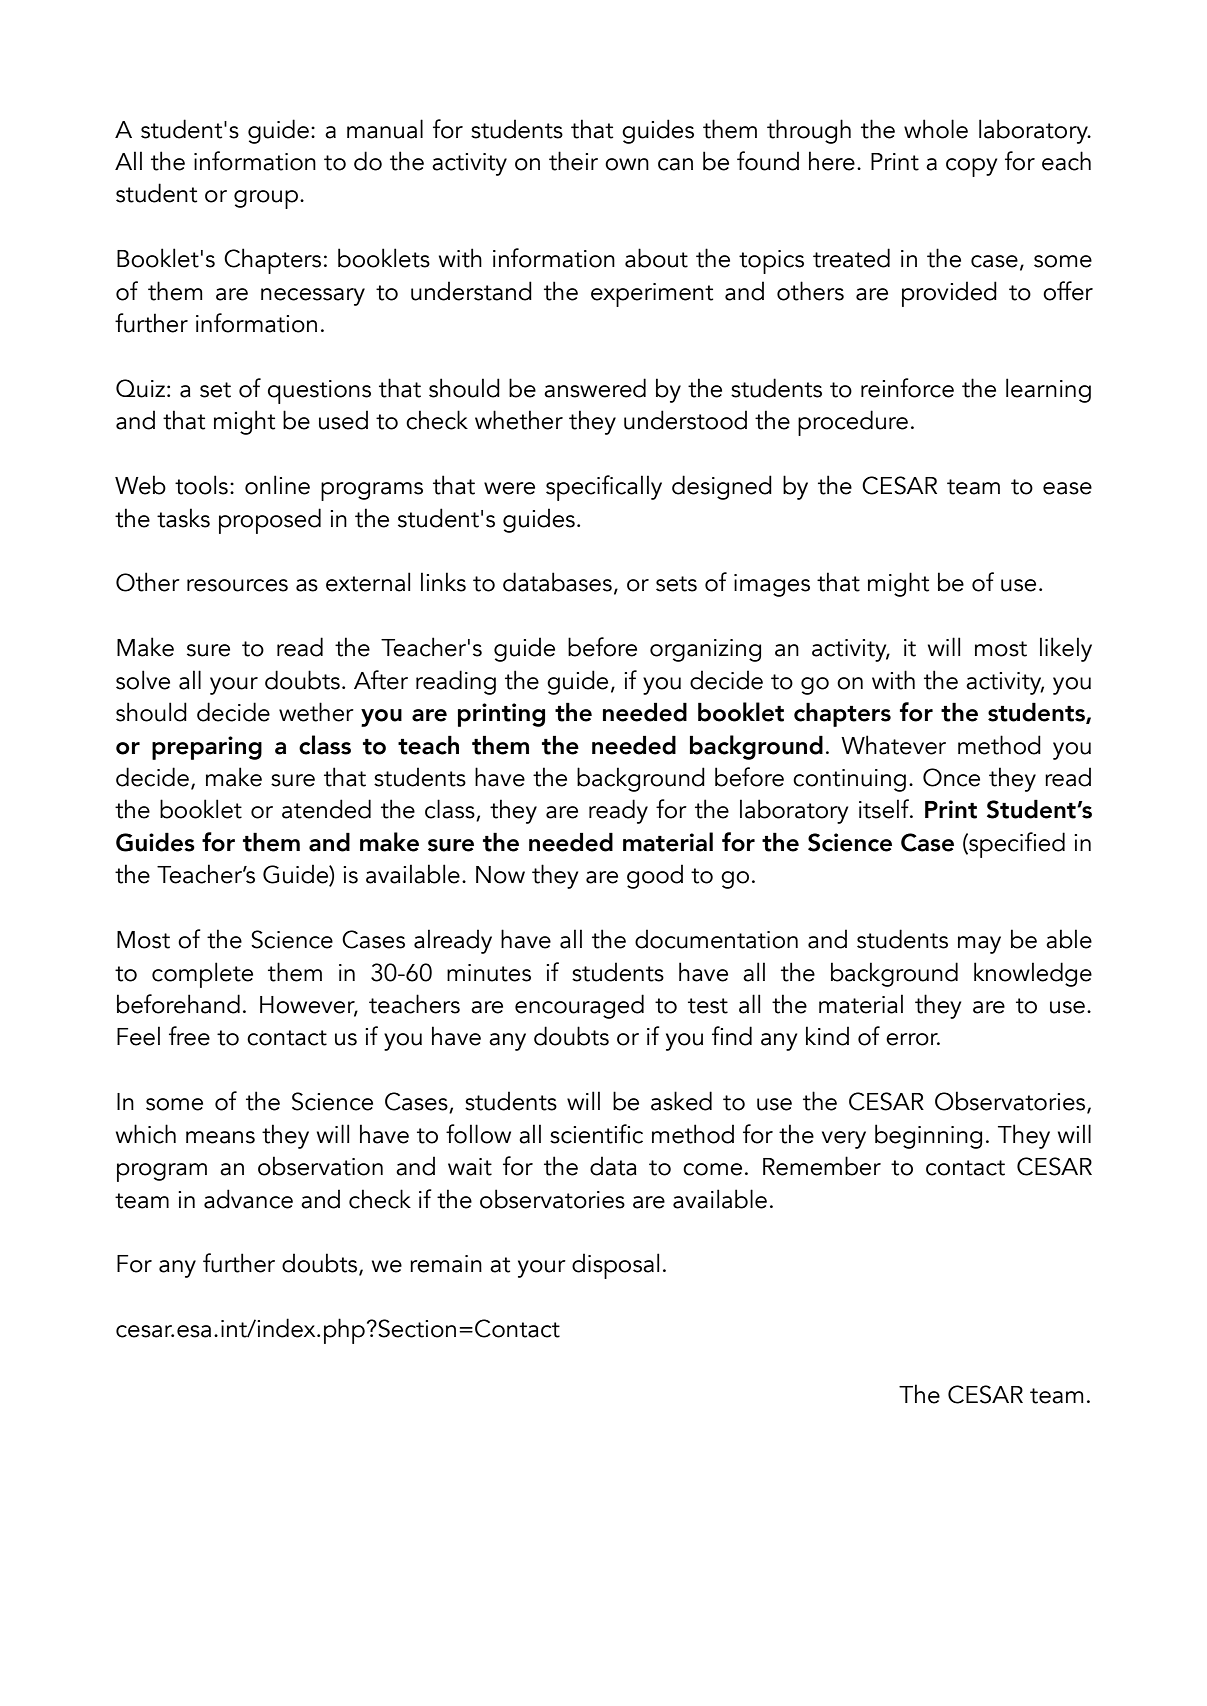 This screenshot has height=1706, width=1207. I want to click on Whatever, so click(893, 745).
